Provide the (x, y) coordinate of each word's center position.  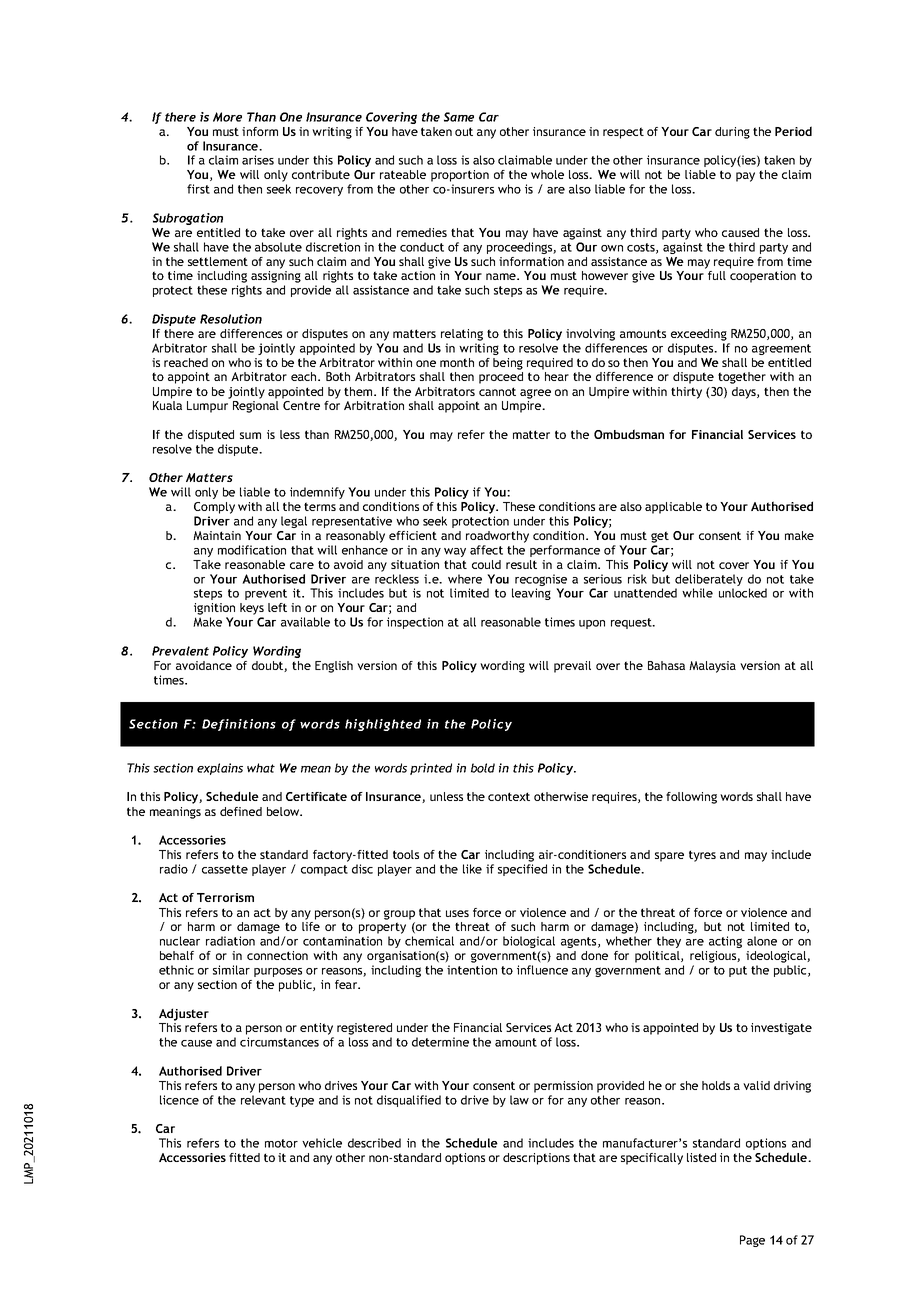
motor (281, 1143)
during (732, 133)
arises (258, 160)
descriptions (536, 1159)
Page (752, 1241)
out (464, 131)
